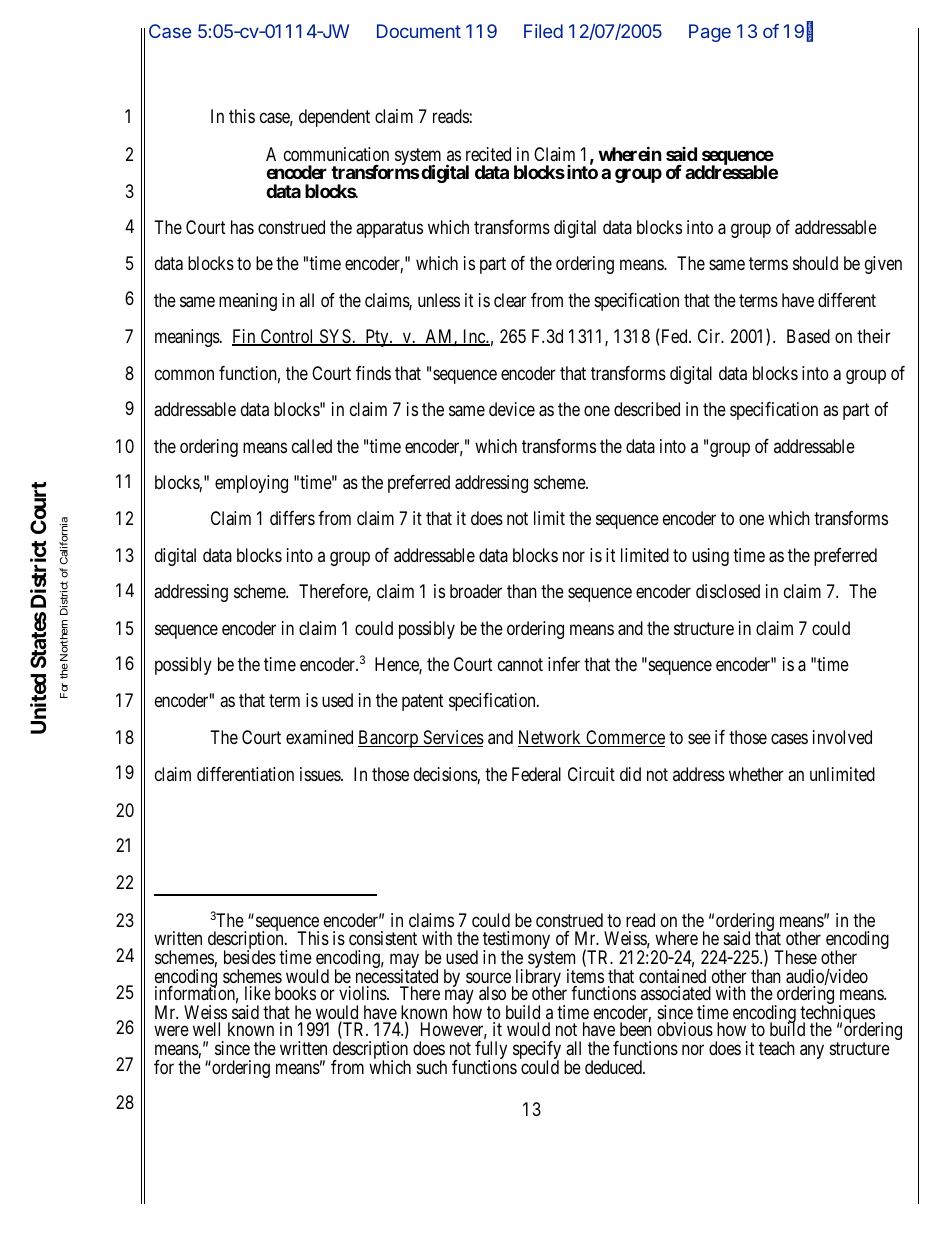 The width and height of the image is (952, 1233). What do you see at coordinates (710, 33) in the image?
I see `Page` at bounding box center [710, 33].
